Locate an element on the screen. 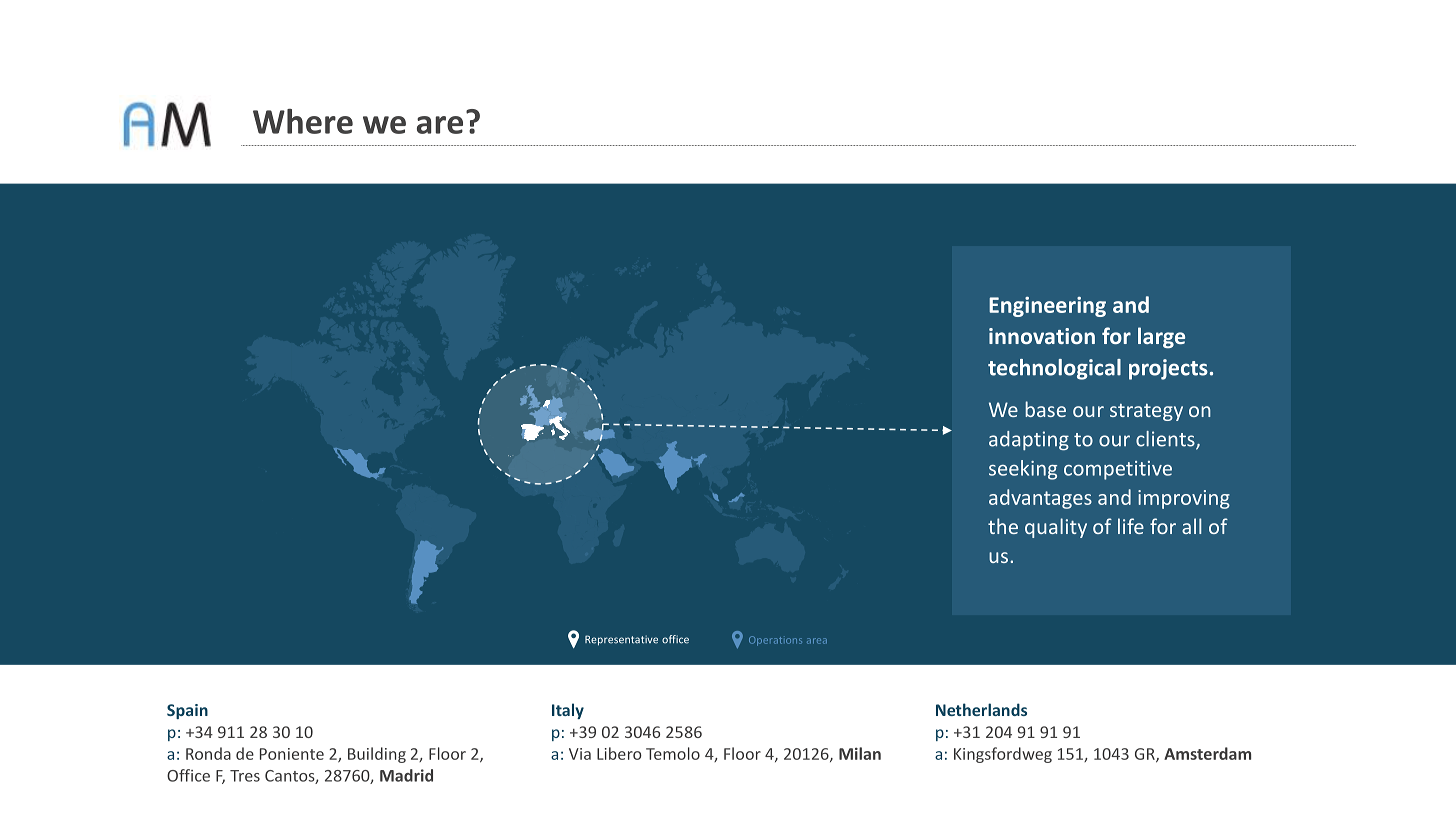  innovation is located at coordinates (1042, 336).
